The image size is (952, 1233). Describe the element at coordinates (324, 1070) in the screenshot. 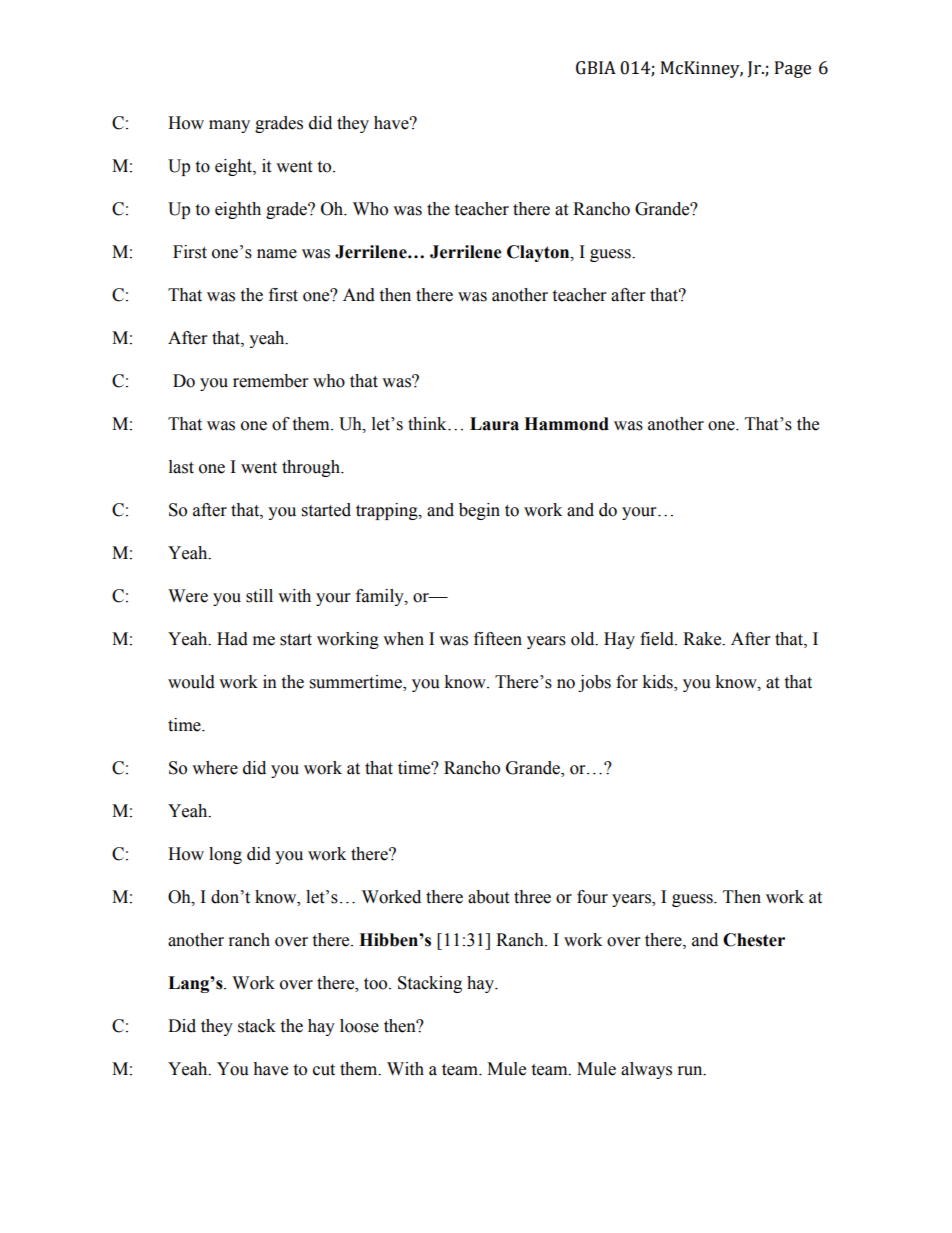

I see `cut` at that location.
